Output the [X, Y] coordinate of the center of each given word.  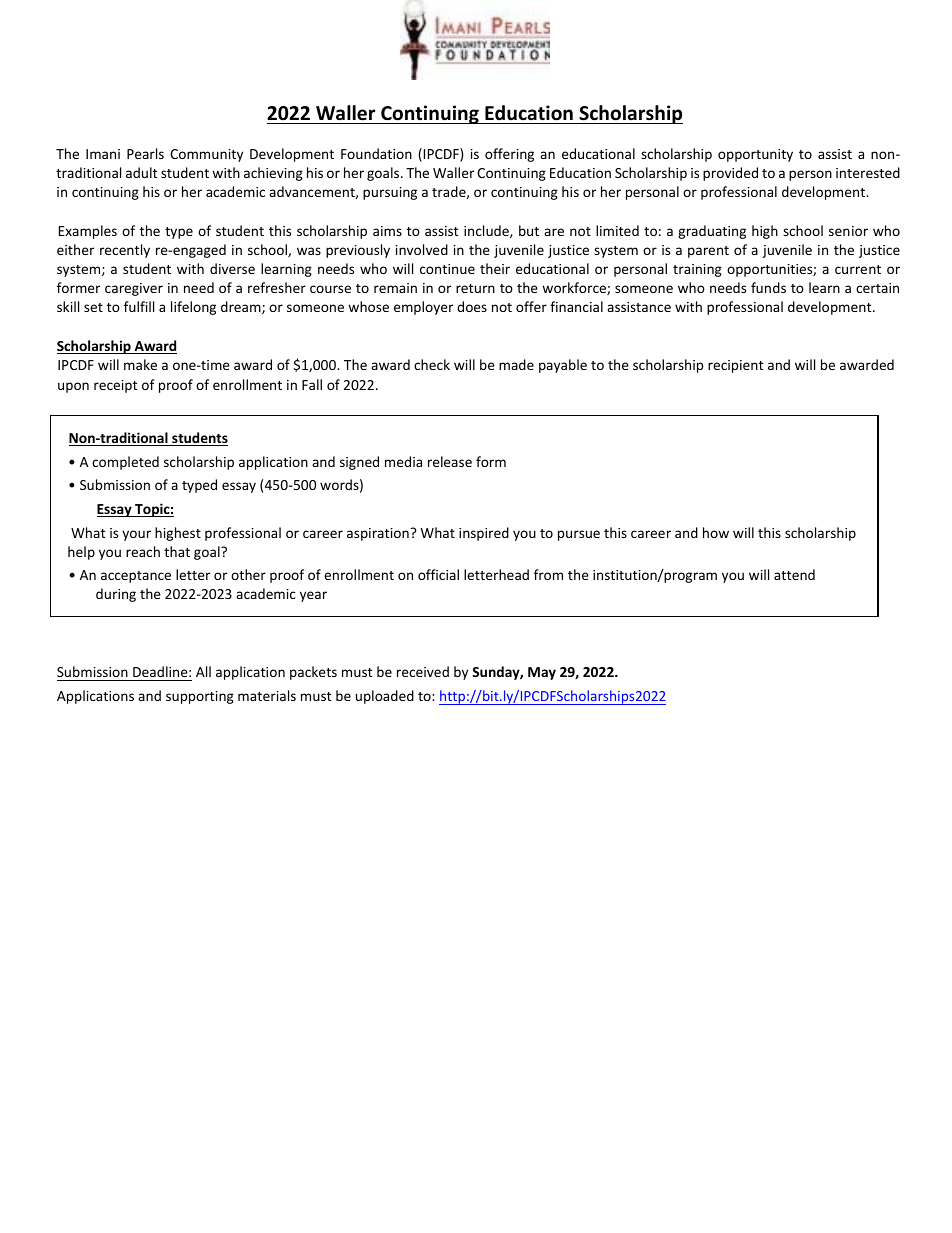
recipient [735, 366]
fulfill [139, 306]
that [177, 551]
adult [141, 172]
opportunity [755, 155]
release [450, 461]
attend [794, 574]
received [423, 671]
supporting [200, 697]
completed [125, 463]
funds [768, 287]
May [542, 673]
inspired [484, 534]
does [472, 306]
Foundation [376, 153]
